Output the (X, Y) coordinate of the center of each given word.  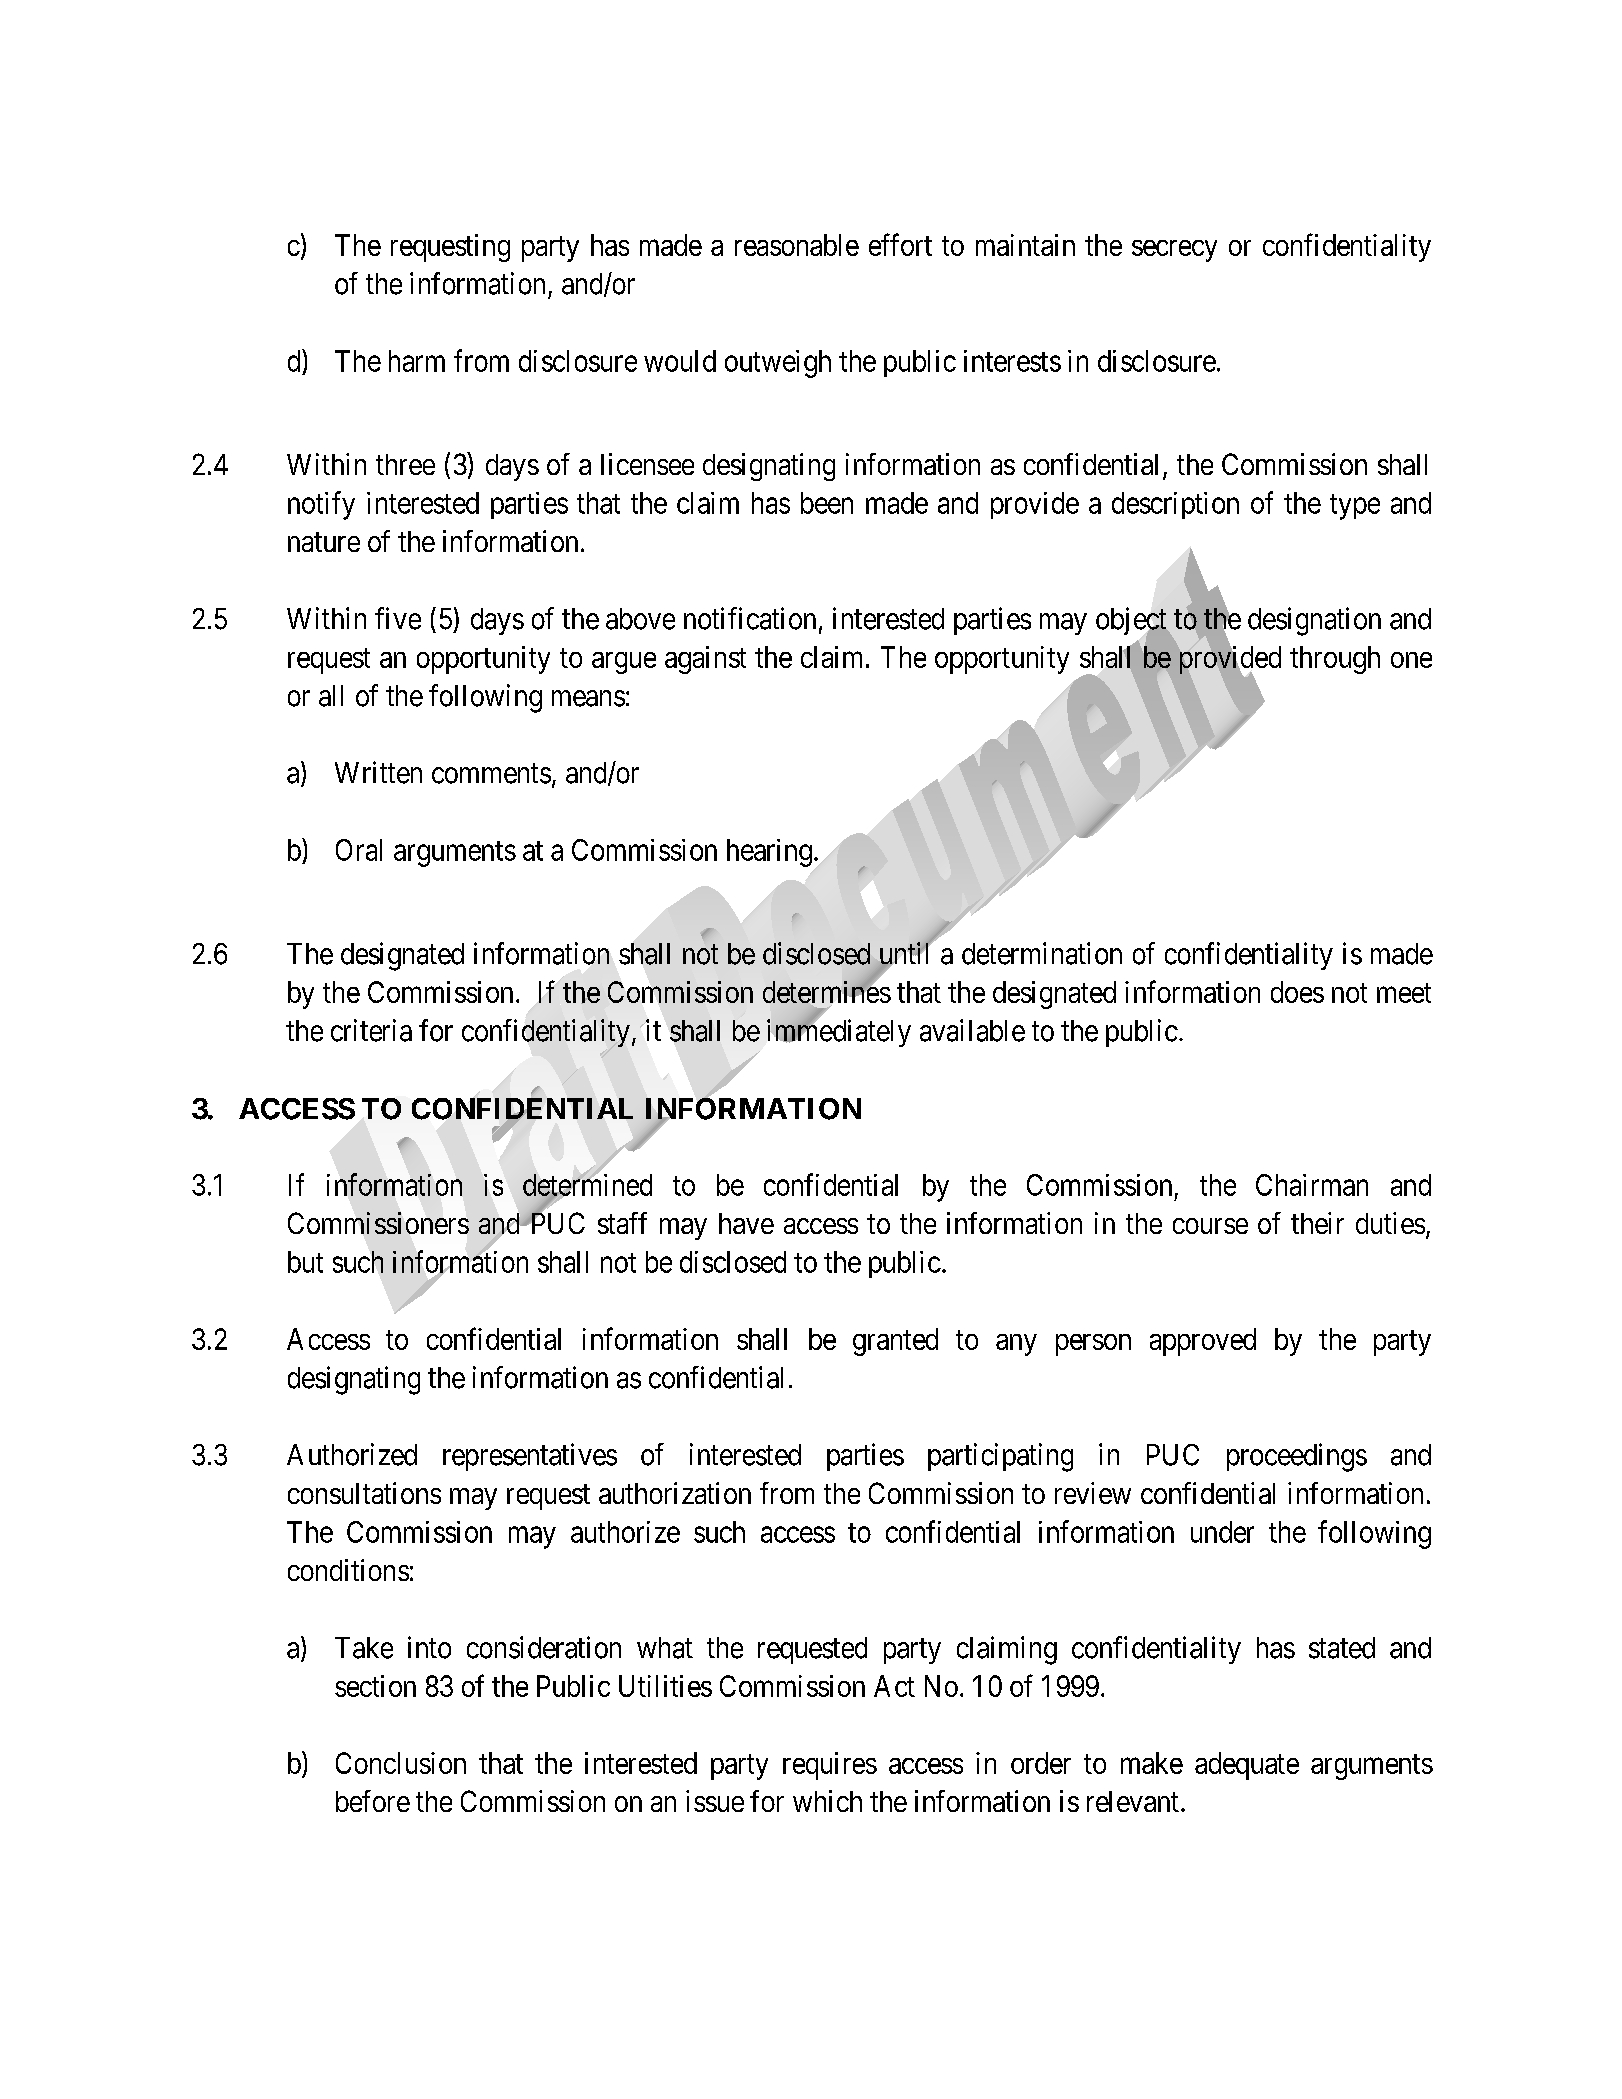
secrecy (1174, 251)
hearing (769, 853)
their (1317, 1223)
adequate (1247, 1766)
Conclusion (401, 1763)
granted (895, 1342)
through (1335, 660)
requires (830, 1766)
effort (900, 244)
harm (417, 361)
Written (378, 772)
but (305, 1262)
